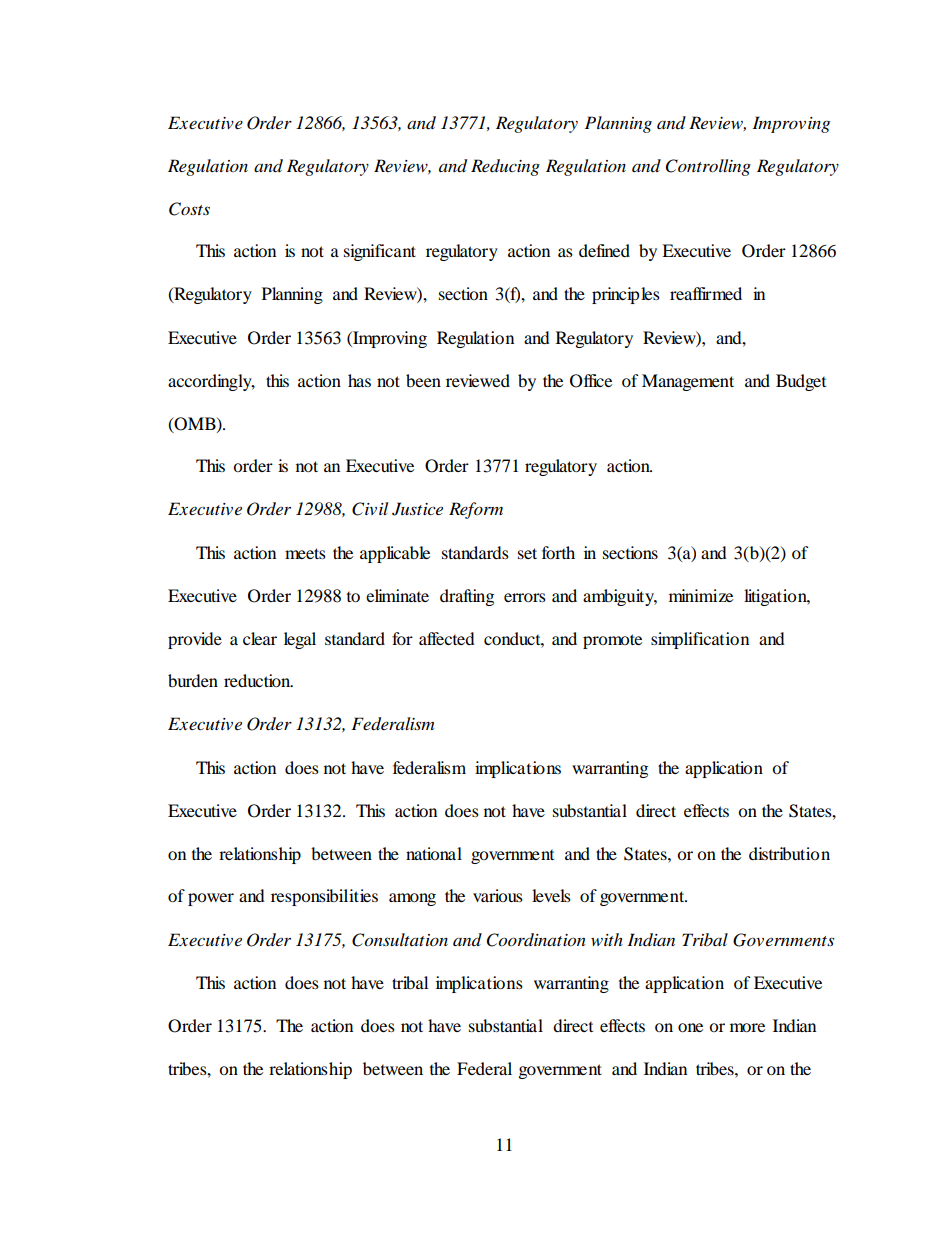 The width and height of the page is (952, 1233). I want to click on Management, so click(688, 382).
